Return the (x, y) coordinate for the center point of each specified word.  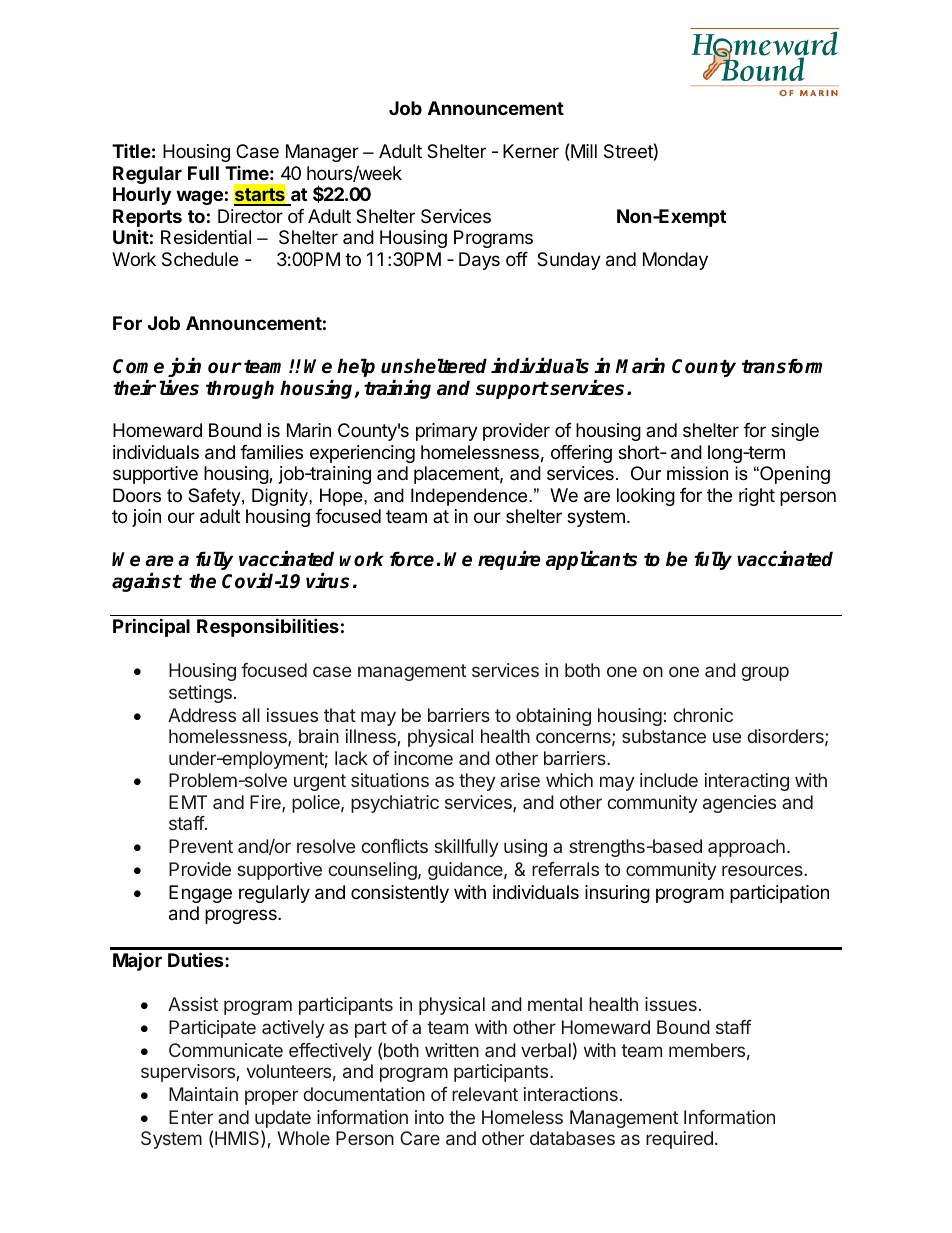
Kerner (531, 151)
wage (199, 197)
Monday (675, 261)
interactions (571, 1094)
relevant (485, 1094)
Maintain (203, 1094)
